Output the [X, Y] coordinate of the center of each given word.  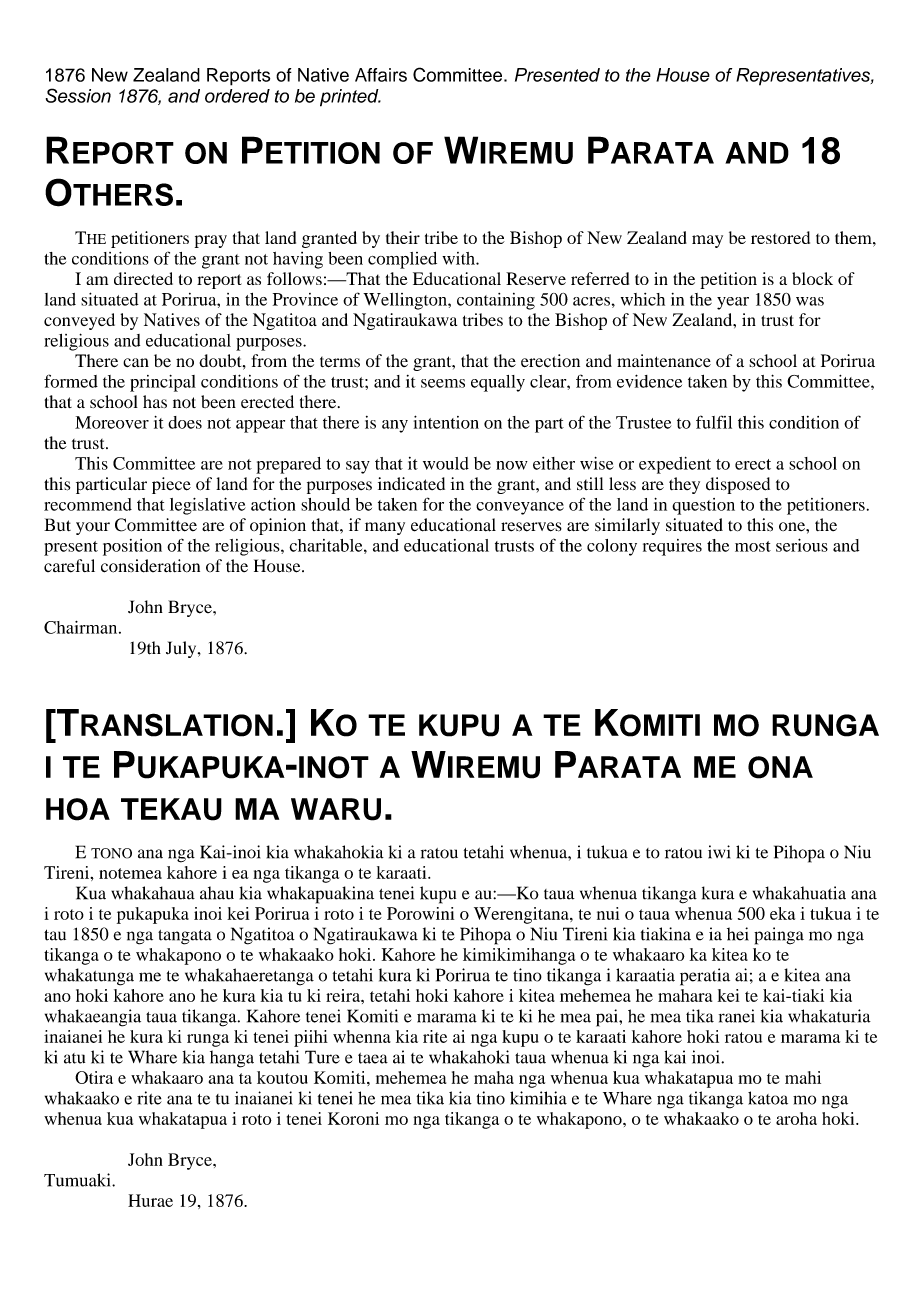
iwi [719, 852]
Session [78, 95]
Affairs [381, 75]
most [753, 546]
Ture [322, 1057]
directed [143, 278]
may [707, 241]
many [385, 528]
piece [171, 485]
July [182, 649]
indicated [411, 484]
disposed [738, 485]
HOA [78, 809]
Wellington [406, 301]
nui [608, 913]
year [733, 303]
